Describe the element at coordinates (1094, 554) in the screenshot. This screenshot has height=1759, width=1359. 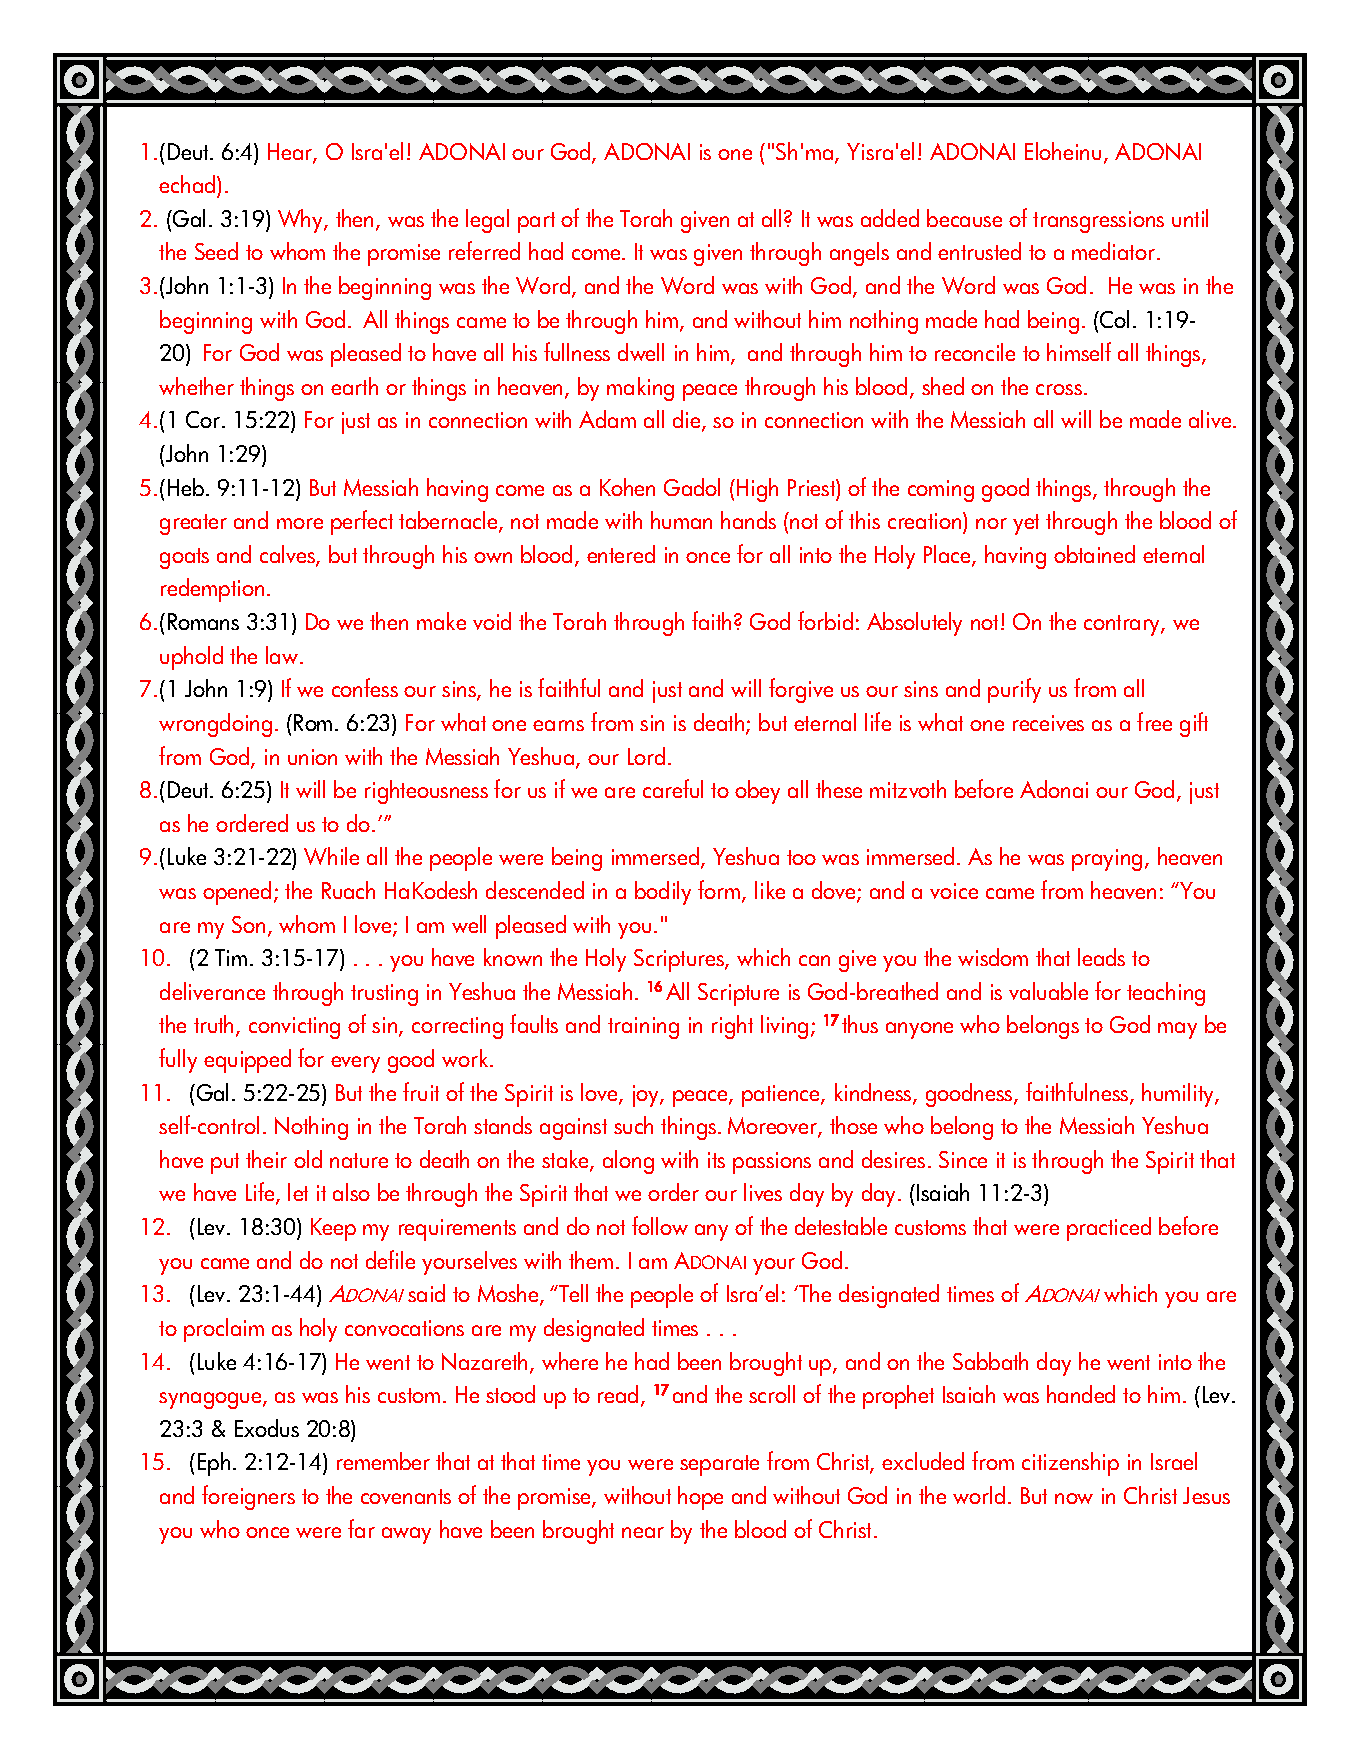
I see `obtained` at that location.
